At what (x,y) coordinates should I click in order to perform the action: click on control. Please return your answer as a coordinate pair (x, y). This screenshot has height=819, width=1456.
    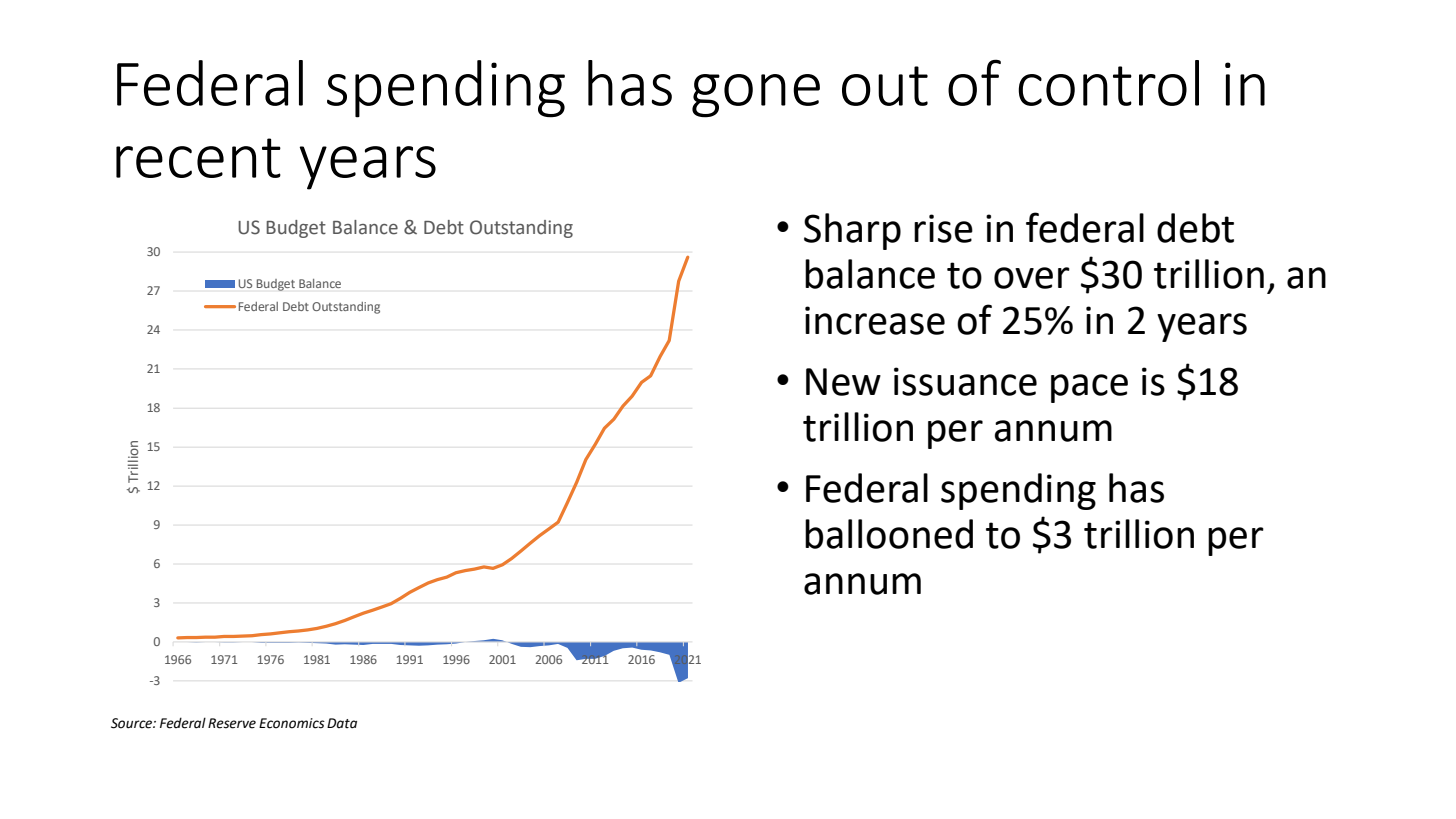
    Looking at the image, I should click on (1108, 83).
